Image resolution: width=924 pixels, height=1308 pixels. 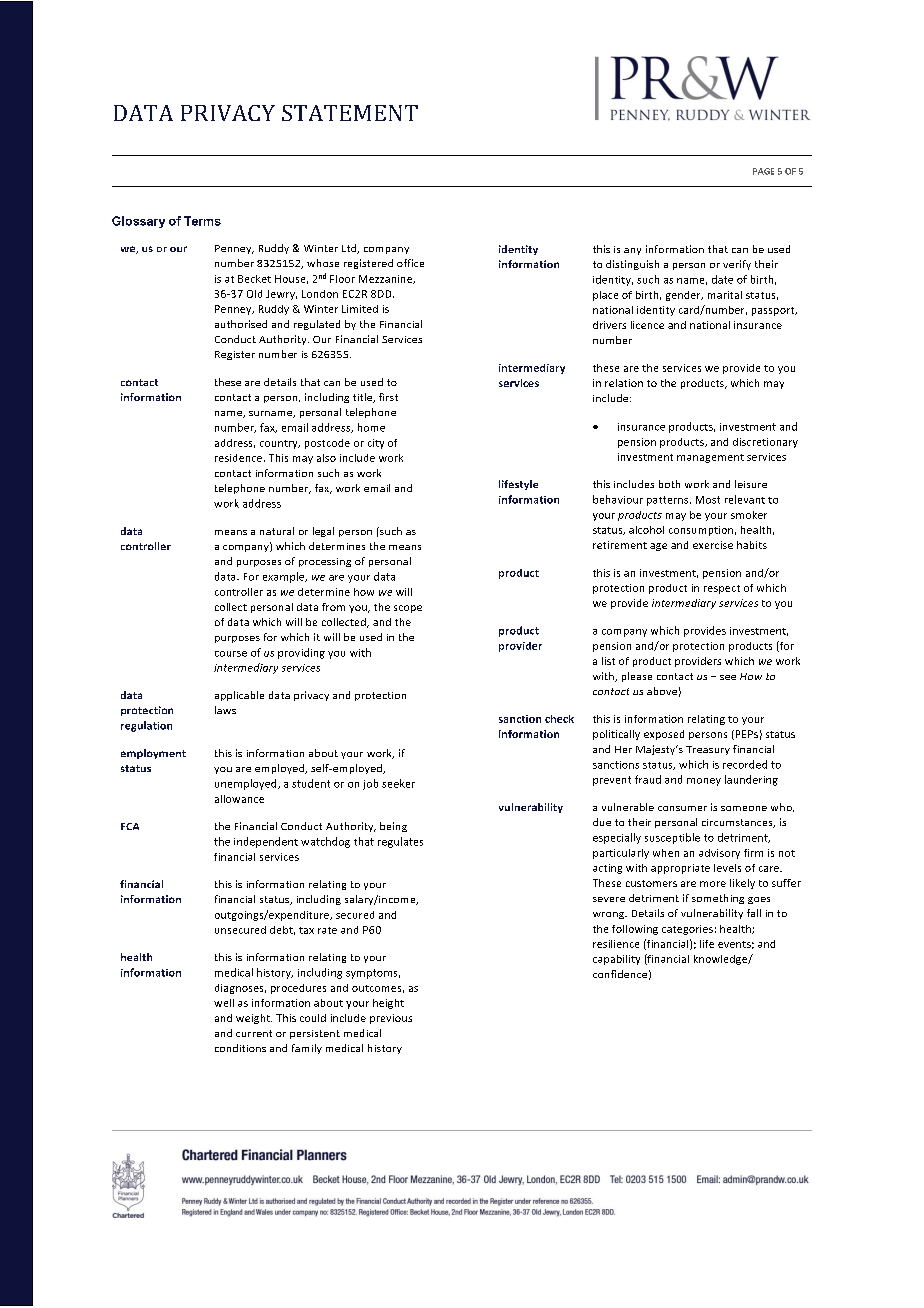 I want to click on scope, so click(x=408, y=609).
